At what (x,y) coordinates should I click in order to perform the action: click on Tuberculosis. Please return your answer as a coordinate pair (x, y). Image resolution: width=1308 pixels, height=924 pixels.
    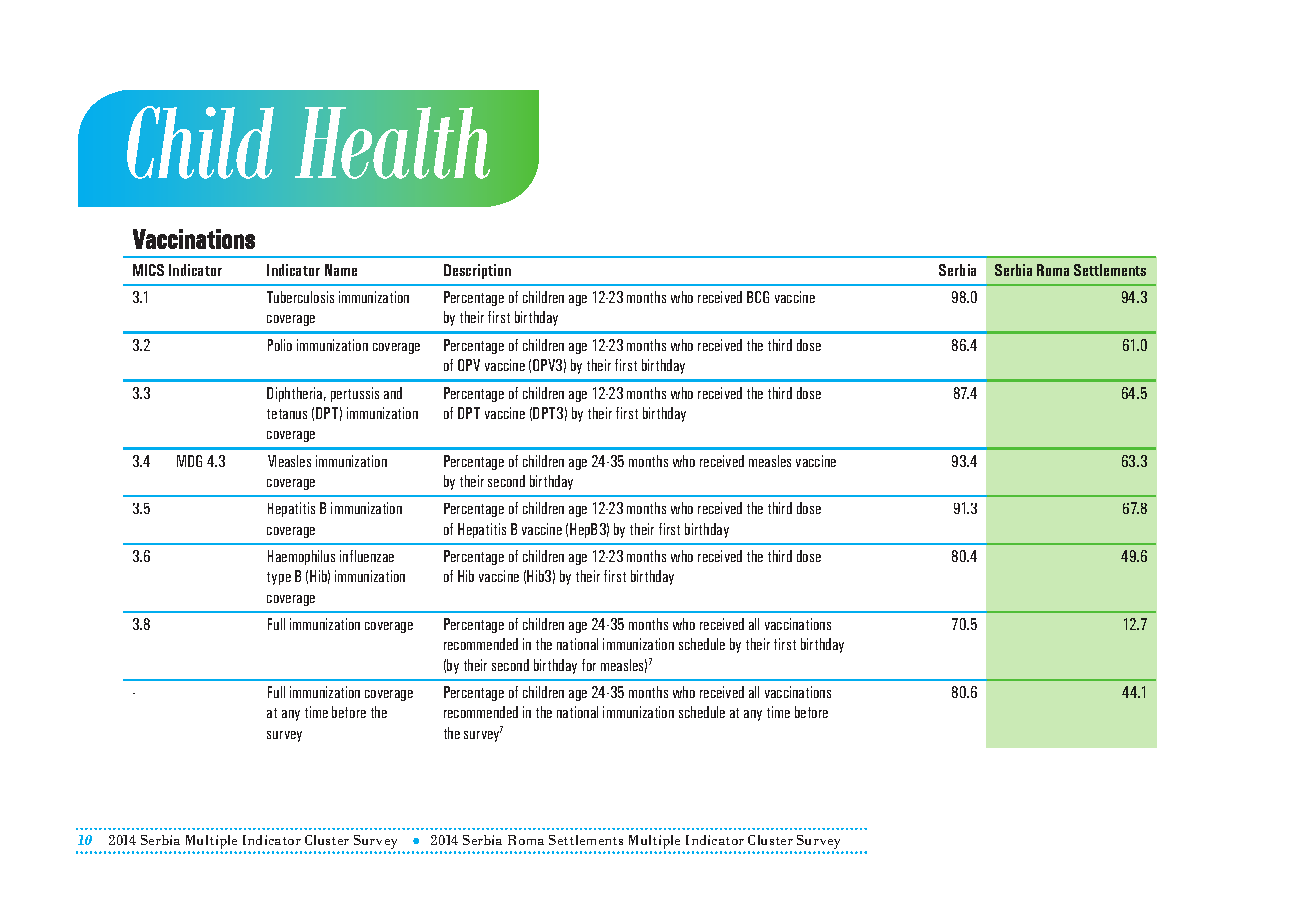
    Looking at the image, I should click on (300, 297).
